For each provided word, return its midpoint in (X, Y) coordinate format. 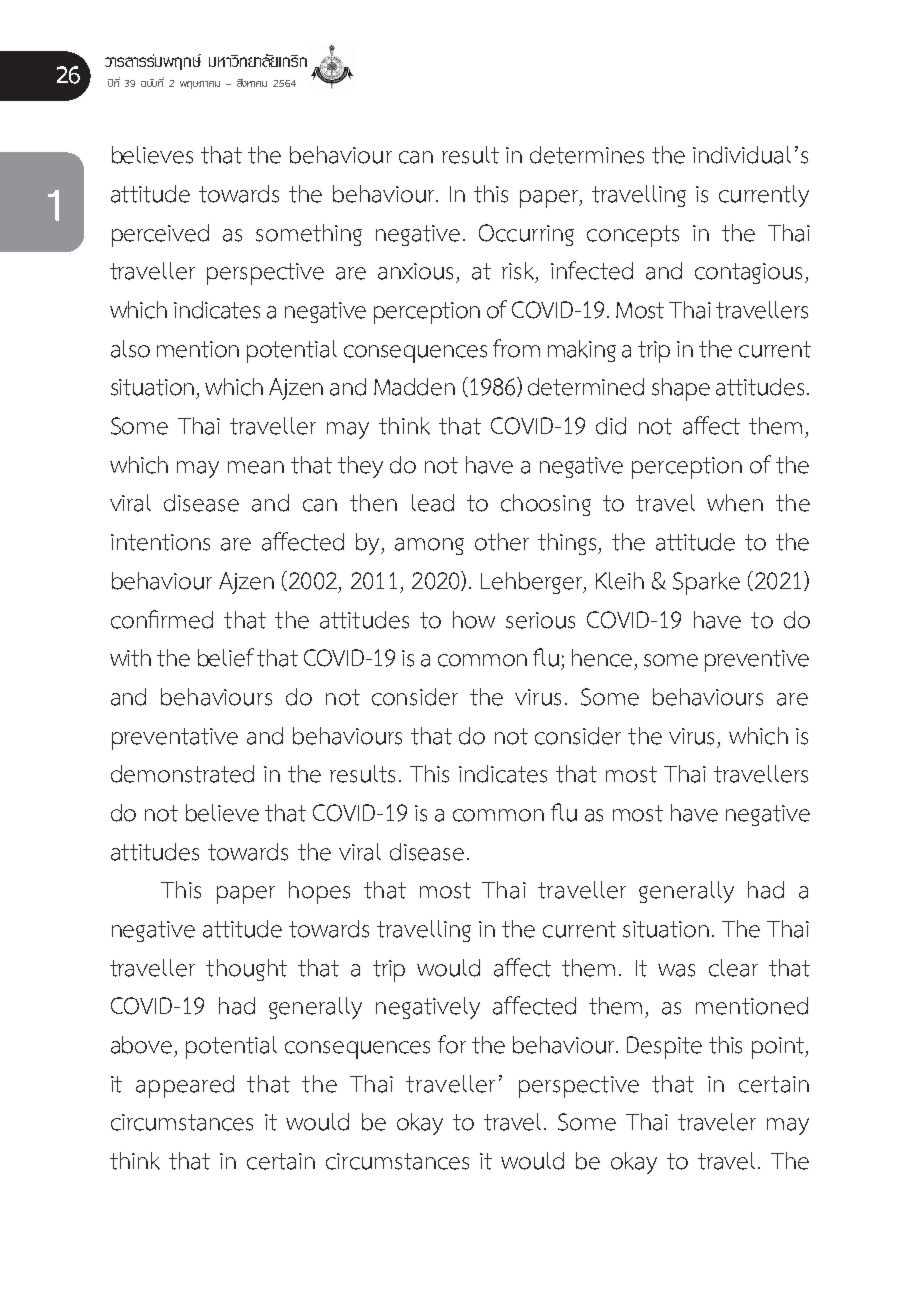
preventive (757, 661)
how (474, 620)
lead (433, 503)
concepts (633, 236)
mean (256, 467)
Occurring (526, 235)
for (452, 1044)
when (735, 503)
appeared (185, 1086)
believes (152, 155)
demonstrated (182, 774)
